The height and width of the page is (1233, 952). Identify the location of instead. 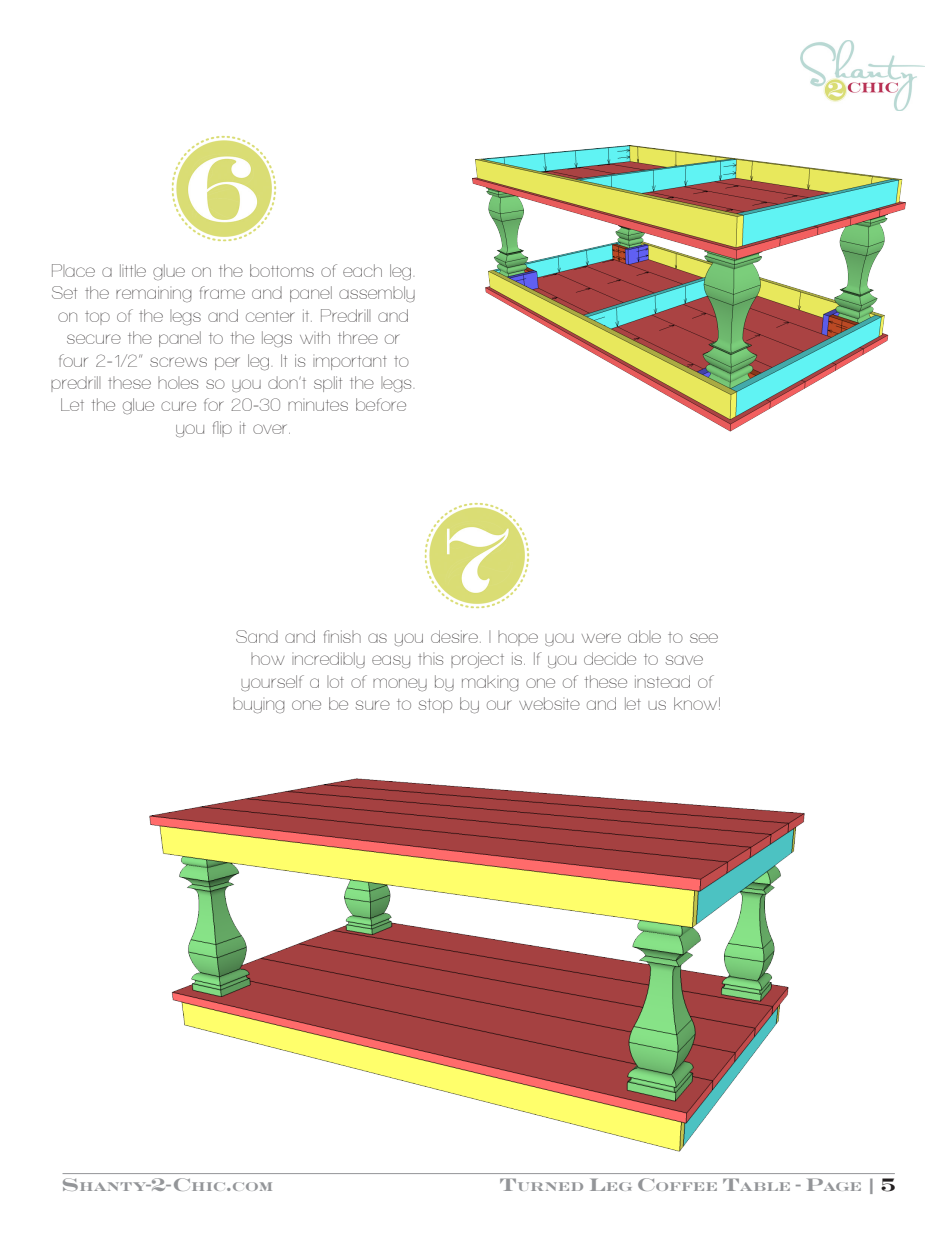
(662, 681).
